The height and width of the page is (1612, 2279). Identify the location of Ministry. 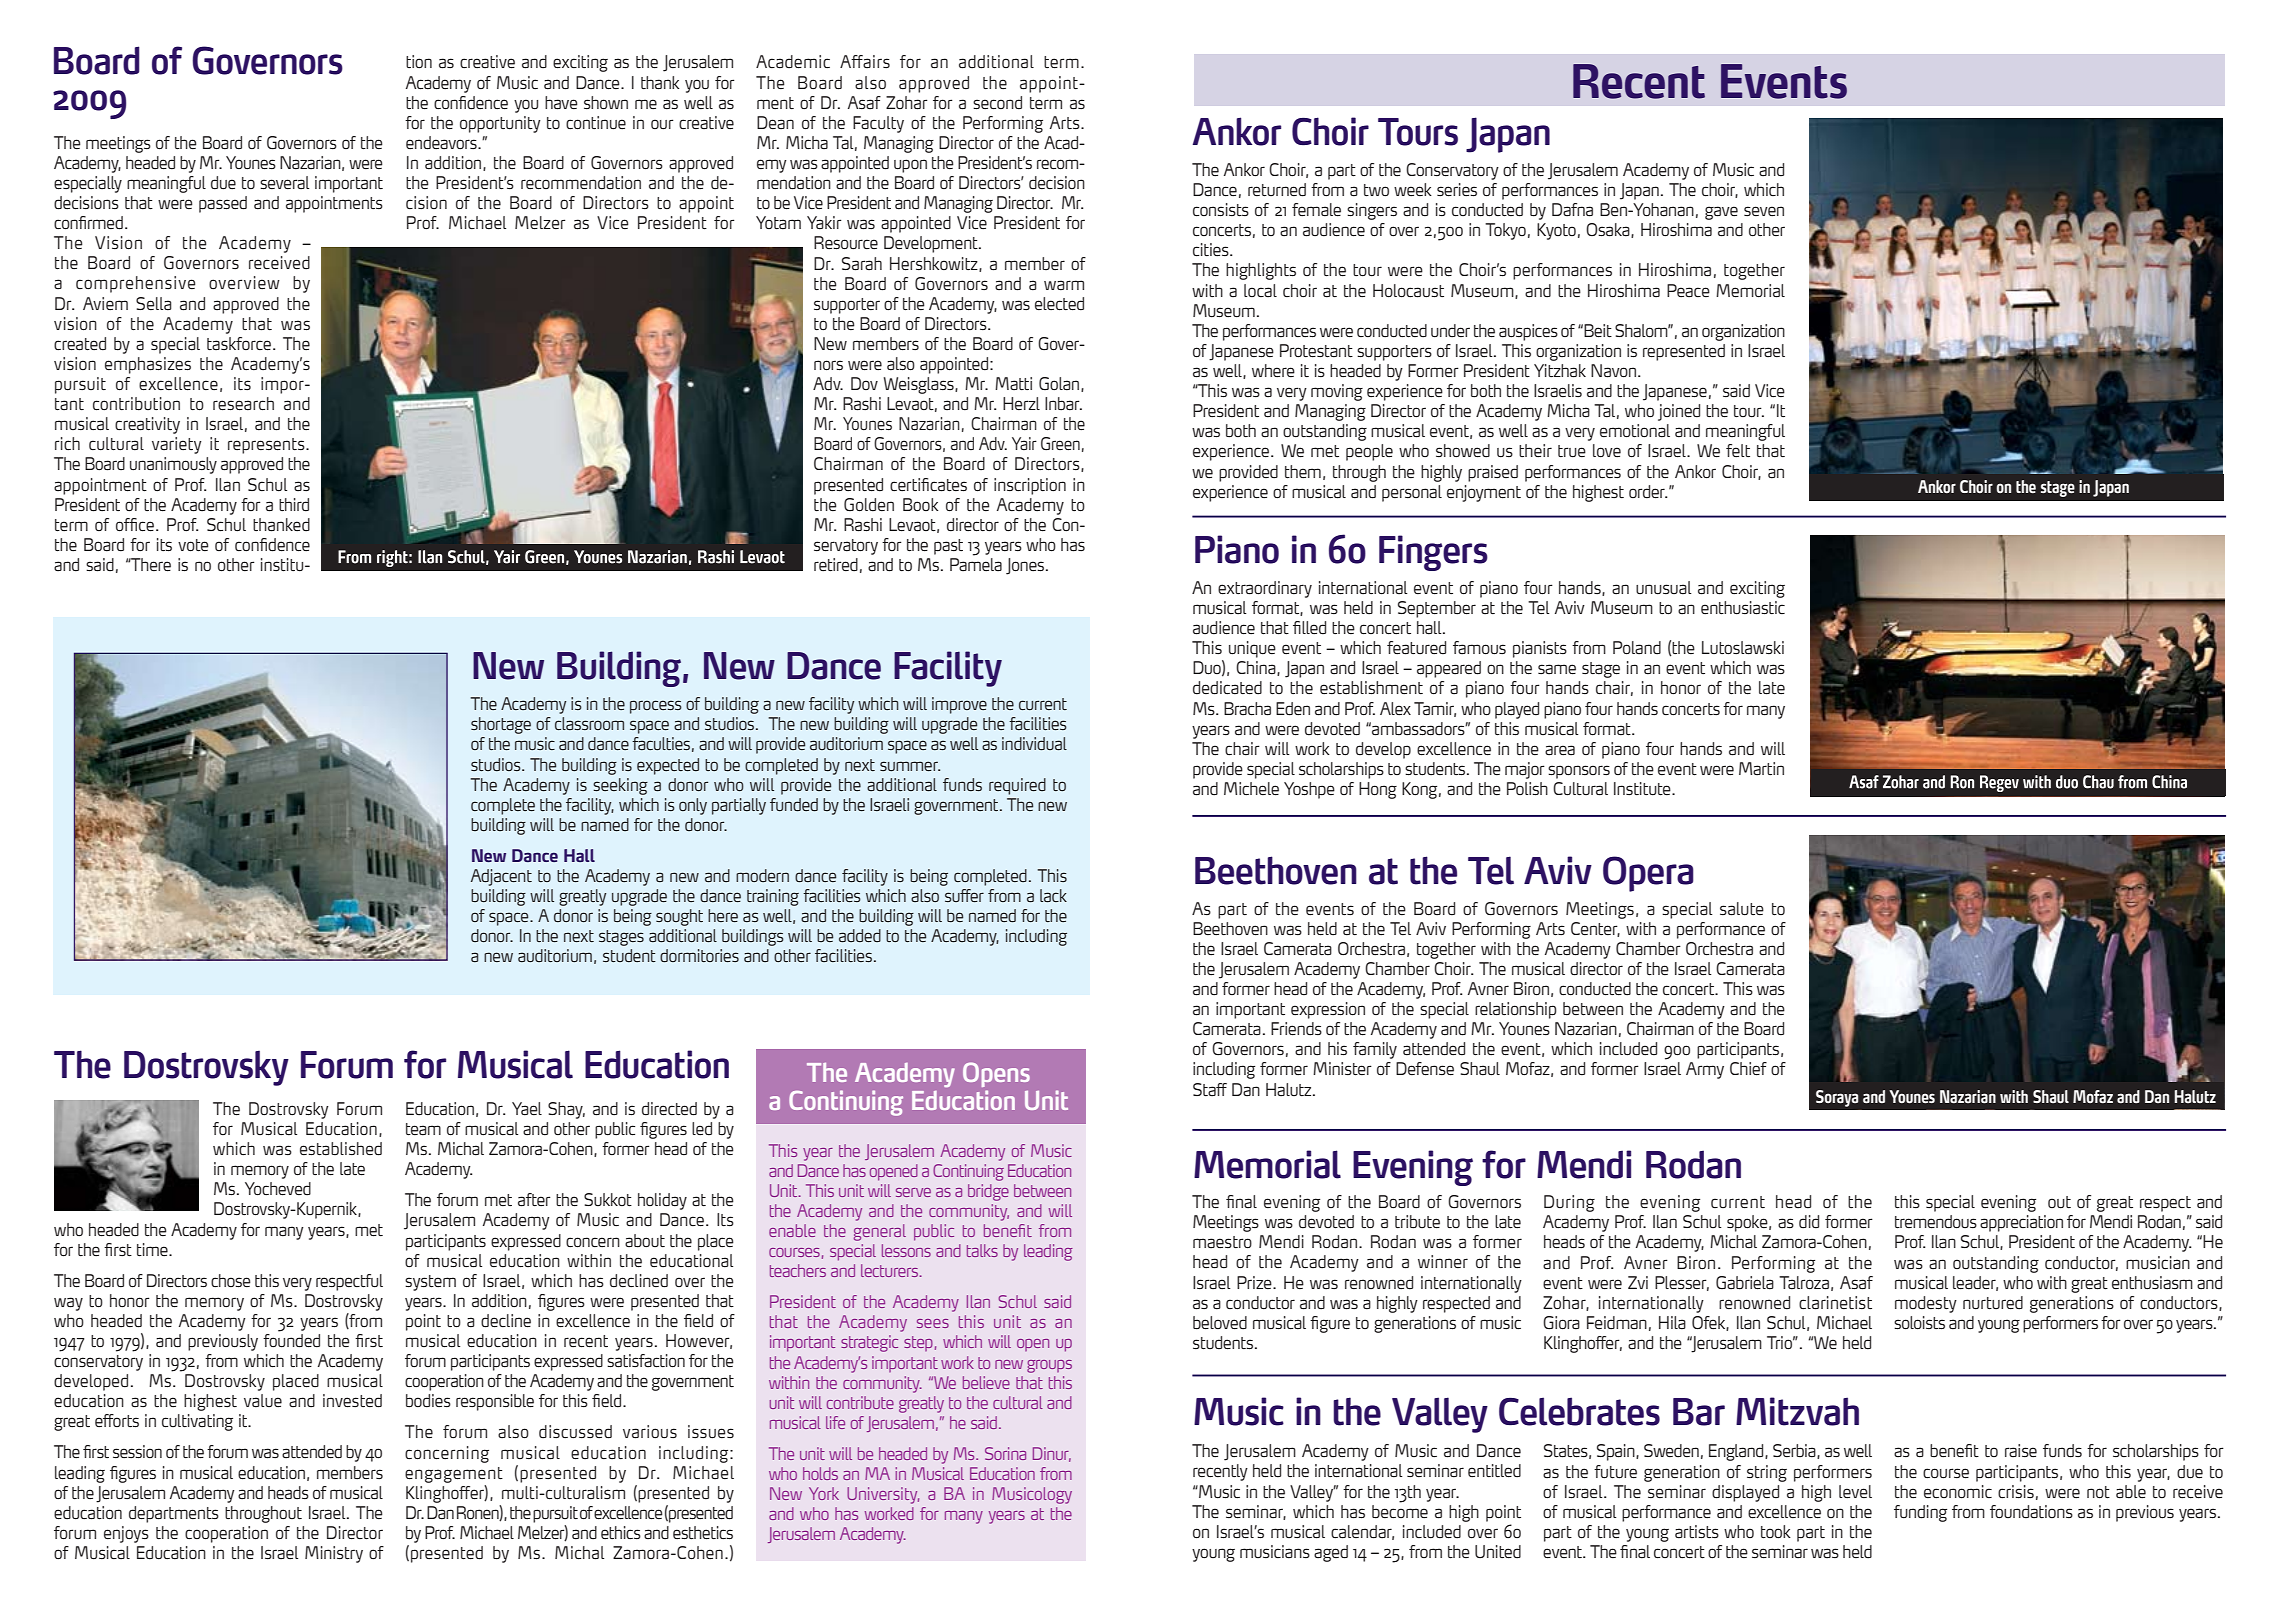
(334, 1554).
